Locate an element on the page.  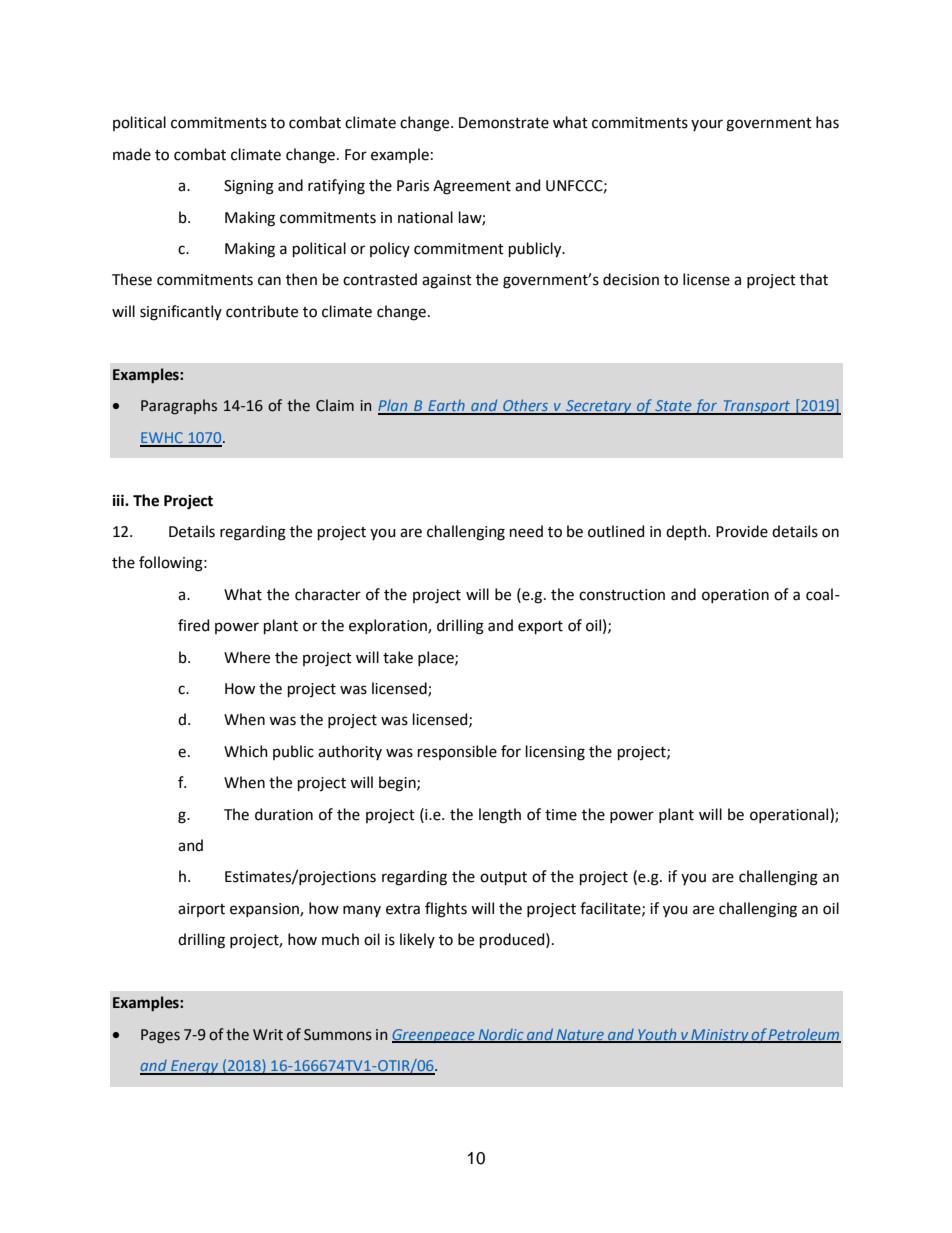
Nordic is located at coordinates (501, 1035).
